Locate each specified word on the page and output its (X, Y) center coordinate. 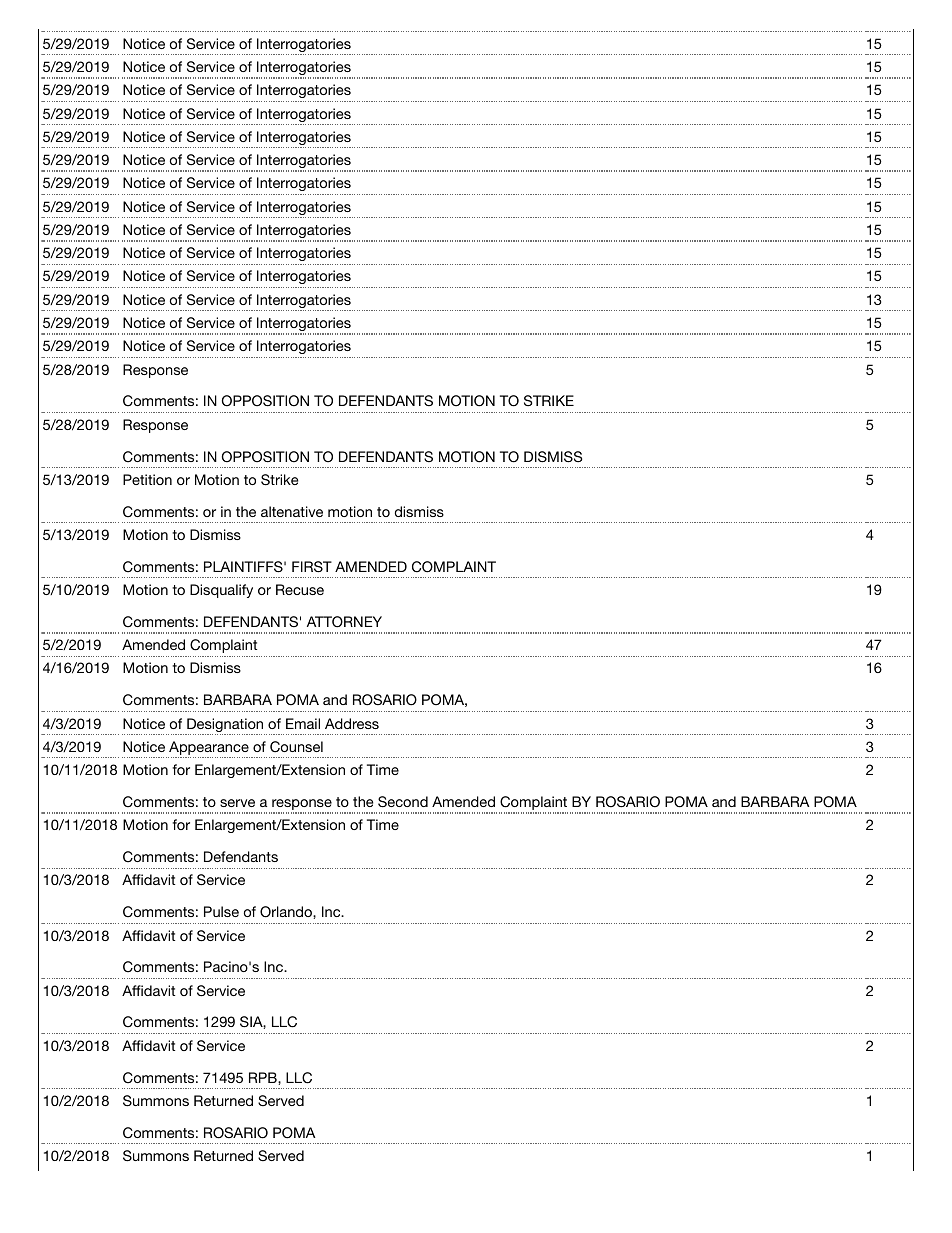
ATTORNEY (344, 622)
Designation (225, 726)
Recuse (300, 589)
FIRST (312, 567)
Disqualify (221, 591)
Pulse (221, 911)
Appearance (209, 749)
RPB (264, 1077)
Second (403, 802)
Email (303, 723)
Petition (147, 479)
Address (352, 723)
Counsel (296, 747)
